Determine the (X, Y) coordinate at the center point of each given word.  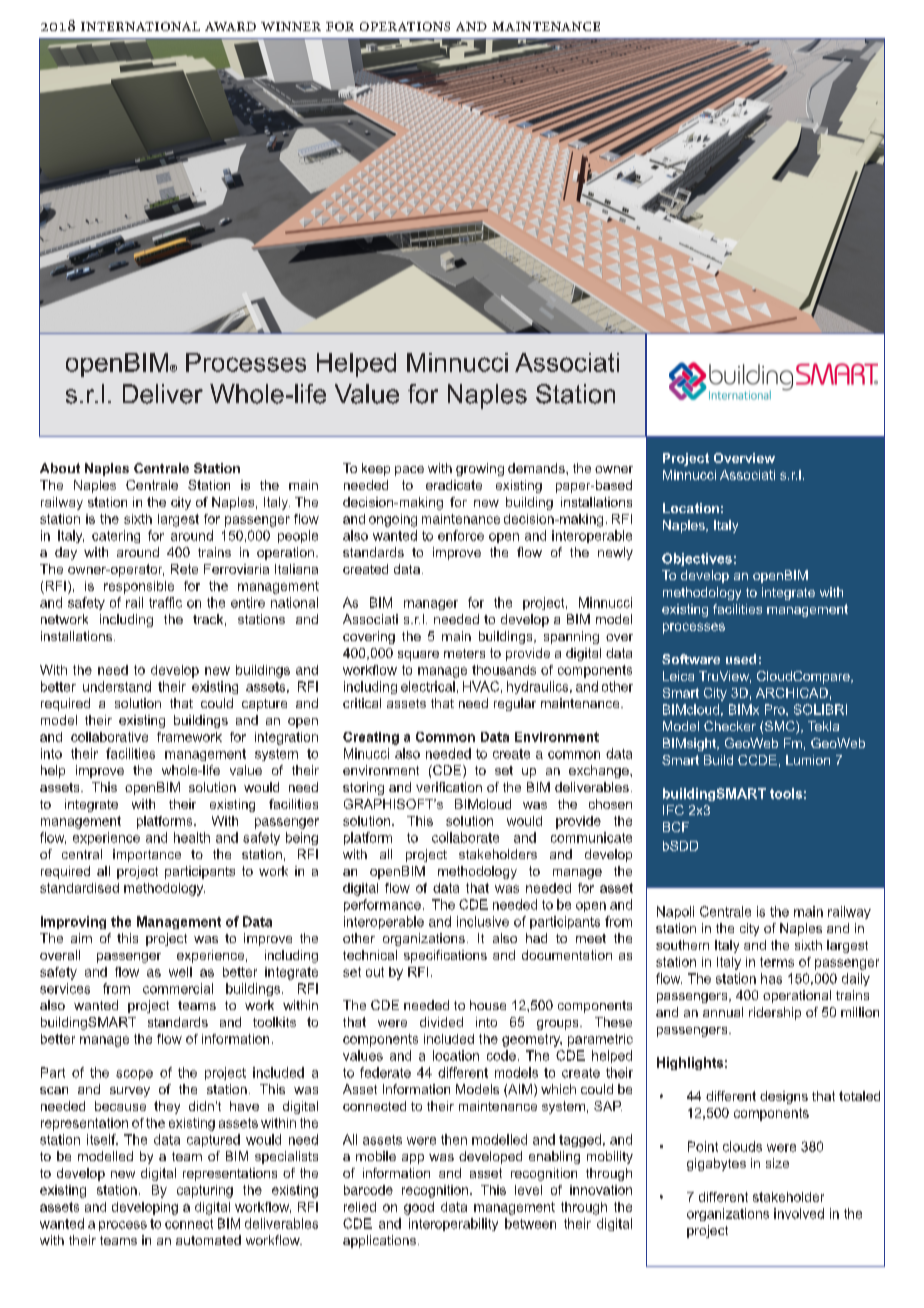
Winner (291, 26)
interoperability (453, 1224)
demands (537, 468)
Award (230, 26)
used (741, 659)
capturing (205, 1191)
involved (799, 1213)
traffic (165, 602)
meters (464, 653)
